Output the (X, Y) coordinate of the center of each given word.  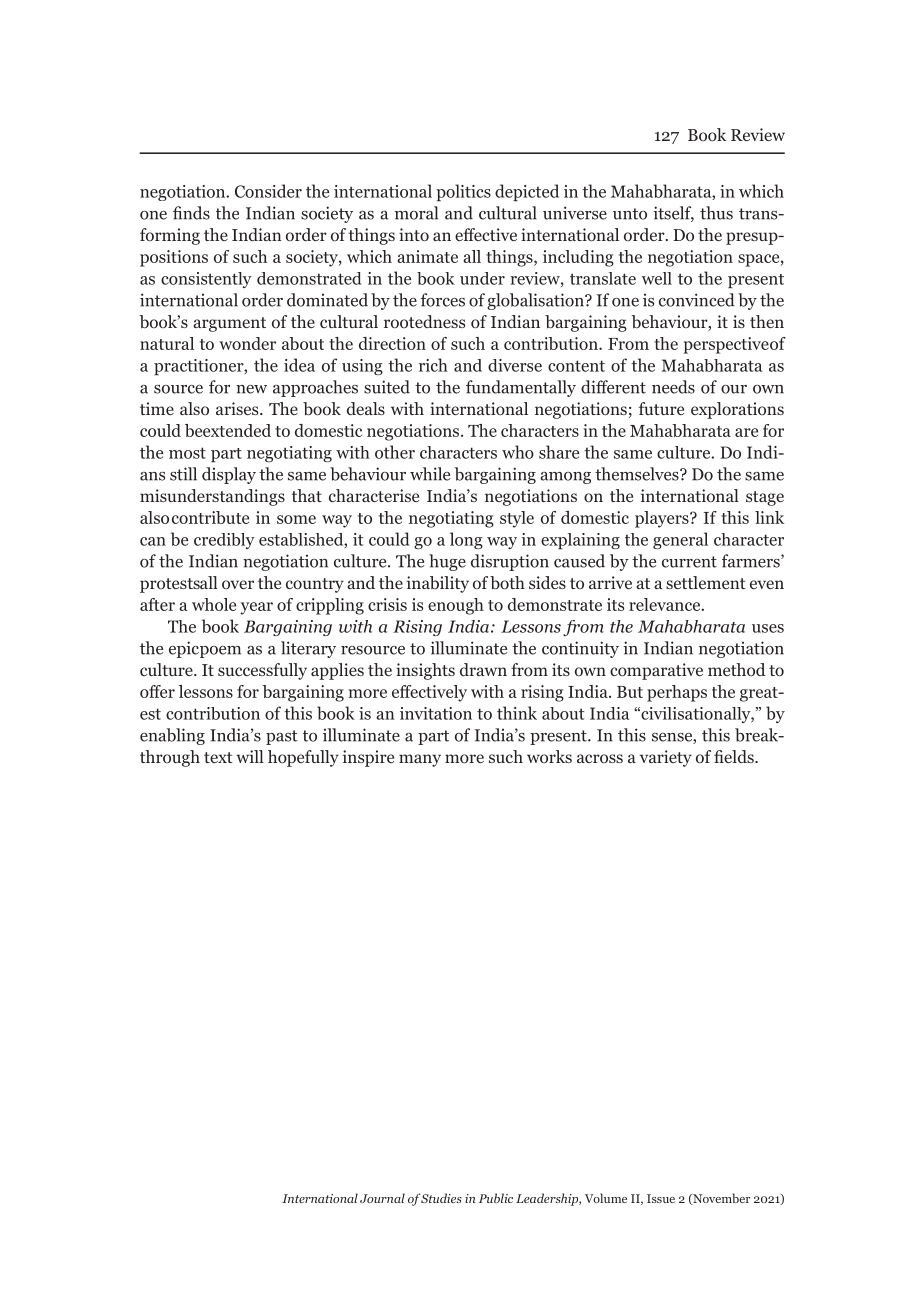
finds (191, 213)
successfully (262, 671)
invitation (436, 713)
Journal (382, 1198)
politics (463, 192)
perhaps (677, 693)
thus (716, 213)
